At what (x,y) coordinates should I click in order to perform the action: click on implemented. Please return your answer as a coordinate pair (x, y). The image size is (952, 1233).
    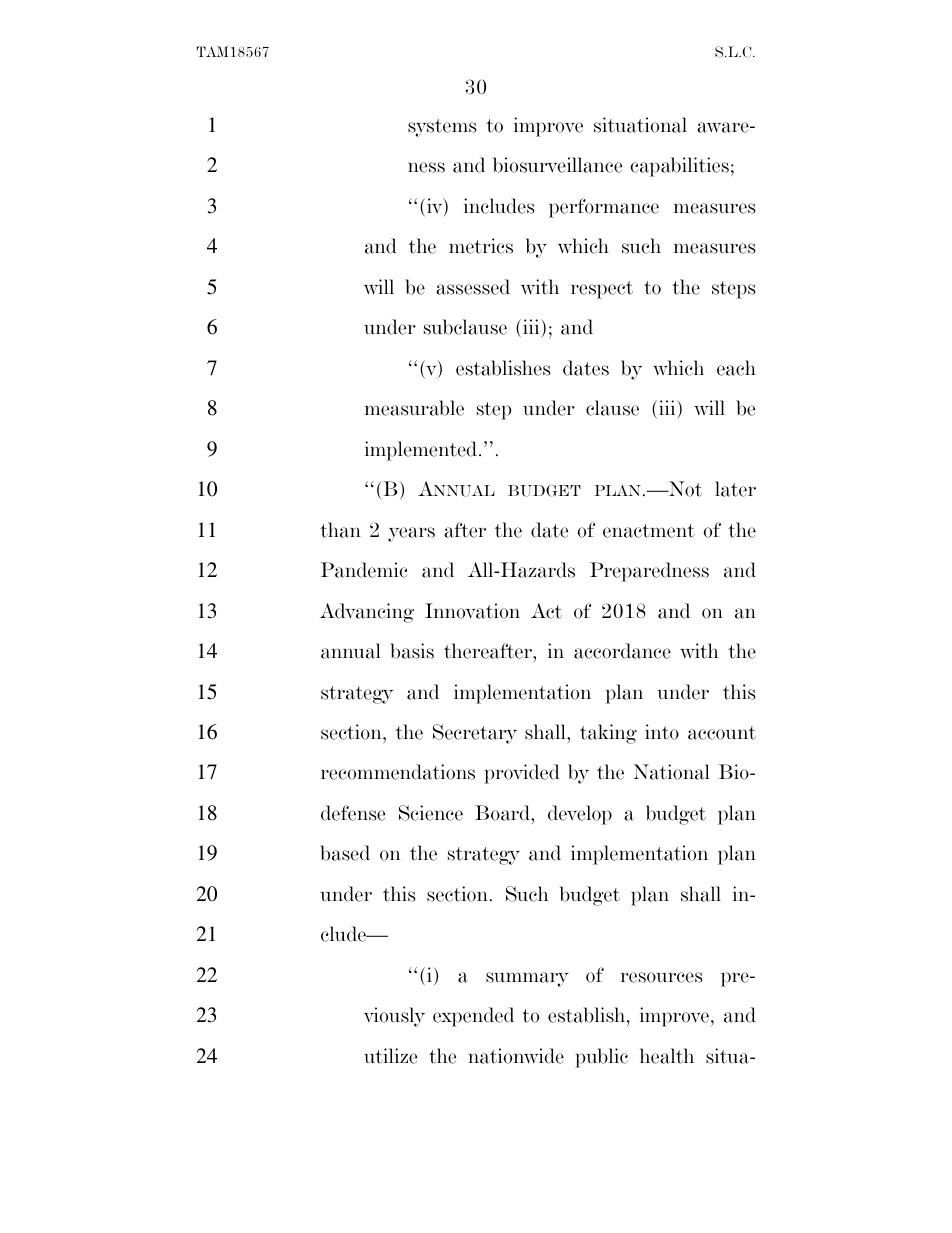
    Looking at the image, I should click on (422, 451).
